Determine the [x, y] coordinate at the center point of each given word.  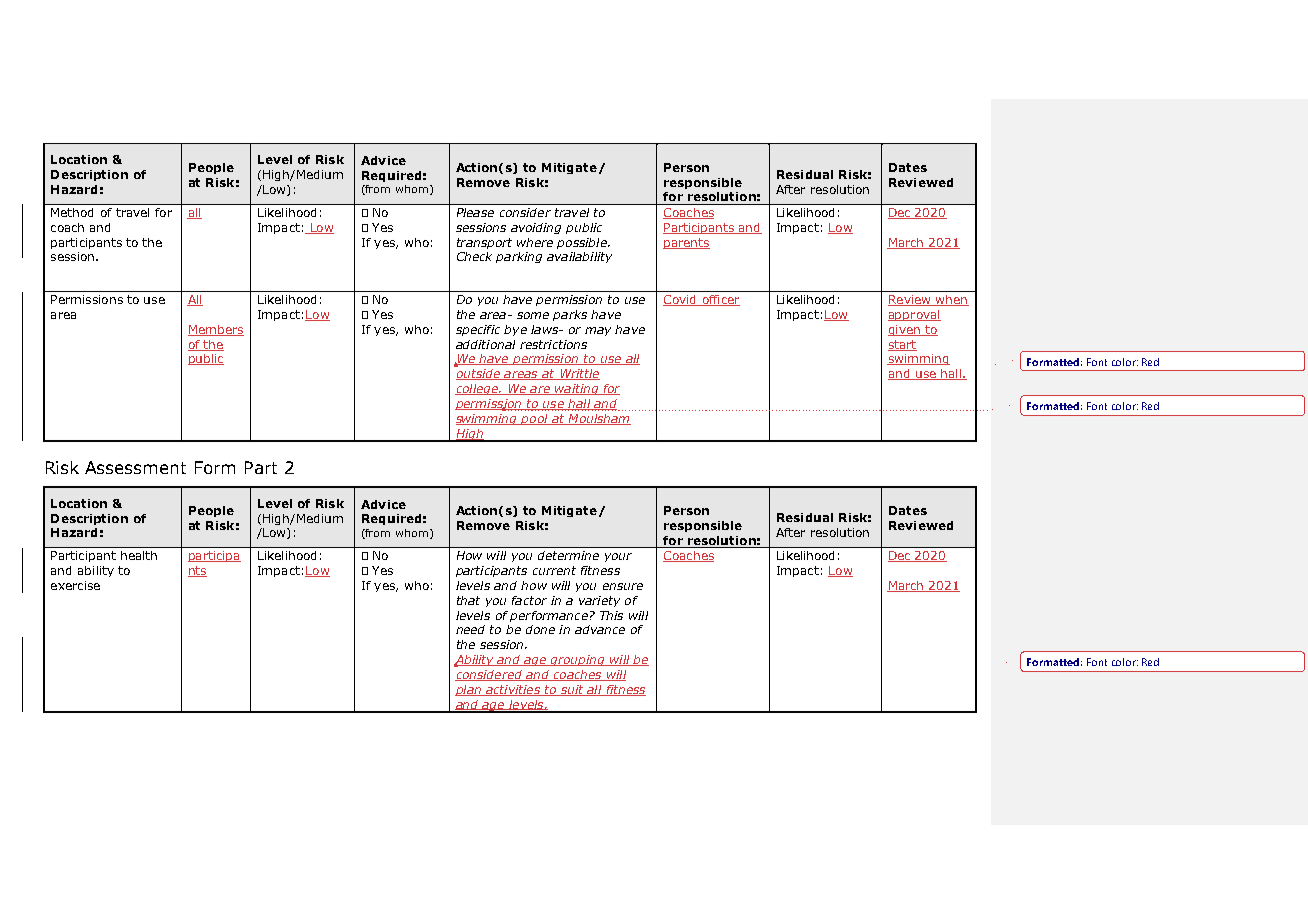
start [902, 345]
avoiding [536, 228]
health [139, 555]
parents [686, 243]
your [618, 557]
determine [568, 555]
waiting [577, 389]
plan [469, 690]
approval [914, 315]
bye [515, 330]
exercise [75, 585]
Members [216, 330]
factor [529, 600]
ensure [623, 586]
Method [72, 212]
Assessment [135, 467]
